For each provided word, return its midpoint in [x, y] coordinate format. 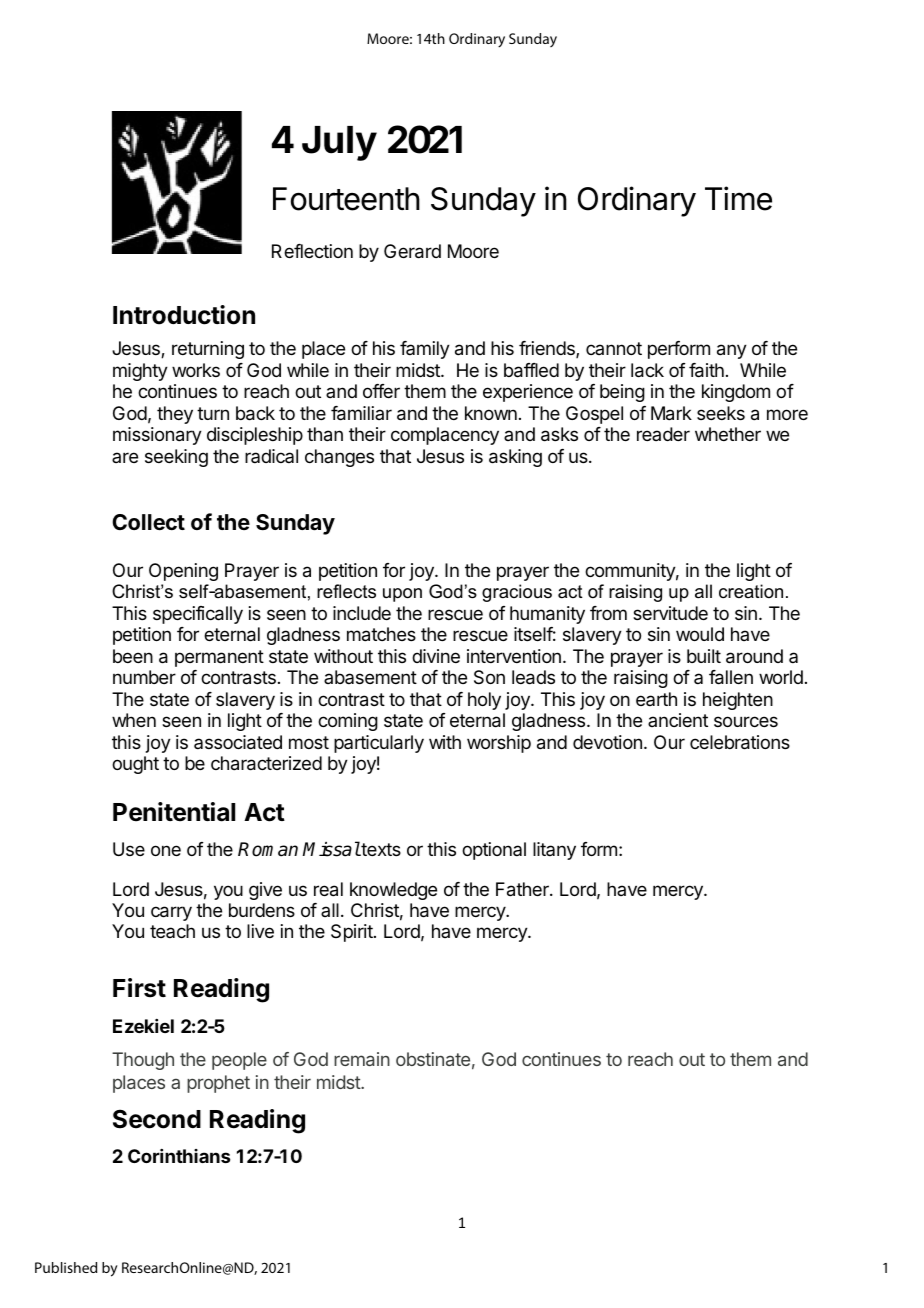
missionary [157, 436]
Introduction [184, 315]
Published [66, 1267]
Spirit [353, 933]
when [134, 720]
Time [738, 198]
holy [484, 701]
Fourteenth [346, 199]
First [139, 988]
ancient [678, 720]
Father [523, 889]
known [491, 413]
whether [728, 434]
